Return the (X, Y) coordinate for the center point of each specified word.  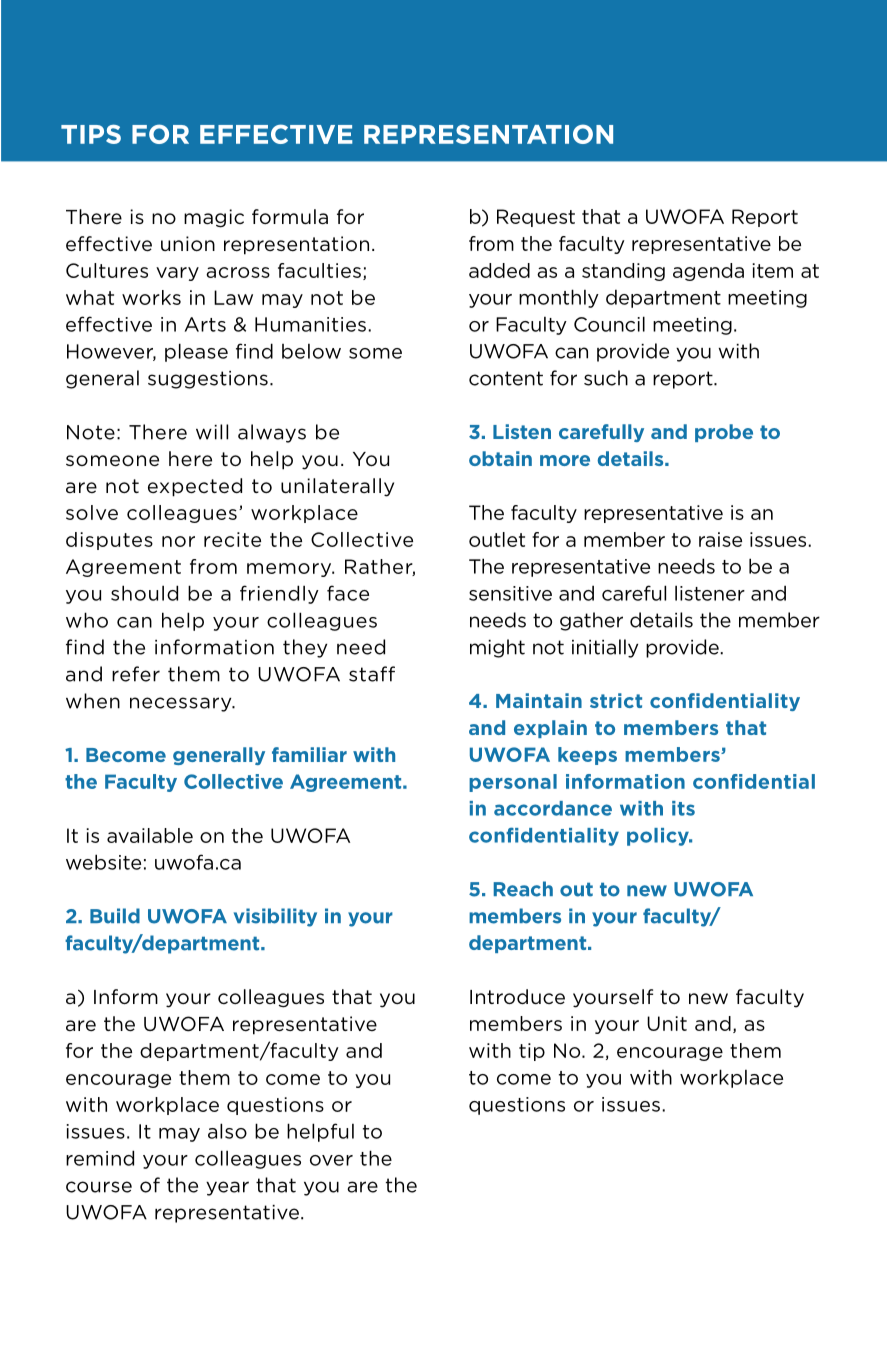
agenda (708, 272)
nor (178, 541)
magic (214, 218)
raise (720, 539)
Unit (667, 1023)
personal (513, 783)
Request (536, 218)
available (150, 835)
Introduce (517, 997)
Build (115, 916)
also (227, 1131)
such (606, 378)
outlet (497, 539)
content (506, 378)
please (196, 352)
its (683, 808)
